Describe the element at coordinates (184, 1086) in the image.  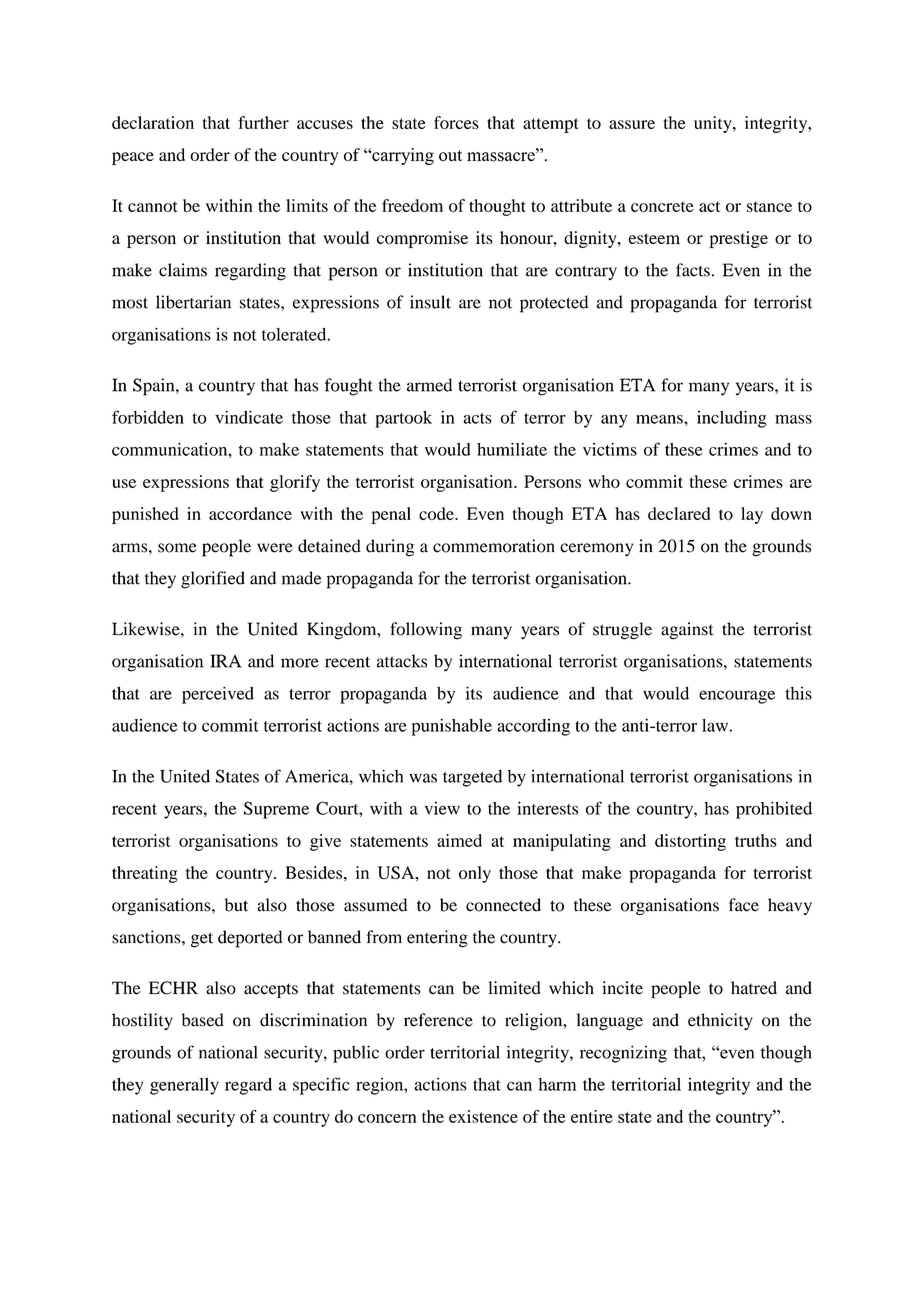
I see `generally` at that location.
